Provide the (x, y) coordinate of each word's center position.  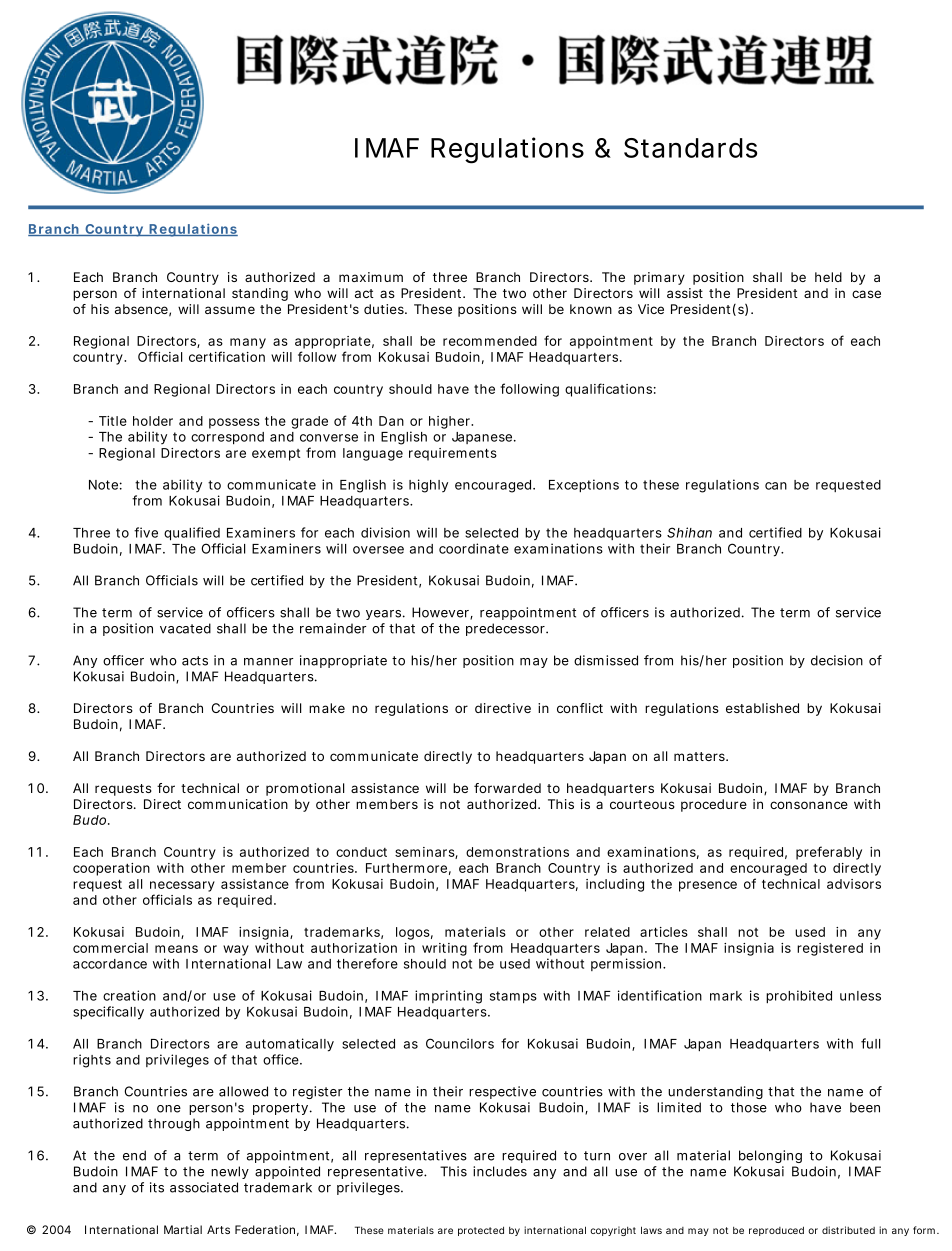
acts (195, 661)
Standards (690, 148)
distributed (848, 1230)
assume (230, 310)
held (828, 277)
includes (500, 1171)
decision (837, 660)
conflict (580, 708)
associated (204, 1187)
